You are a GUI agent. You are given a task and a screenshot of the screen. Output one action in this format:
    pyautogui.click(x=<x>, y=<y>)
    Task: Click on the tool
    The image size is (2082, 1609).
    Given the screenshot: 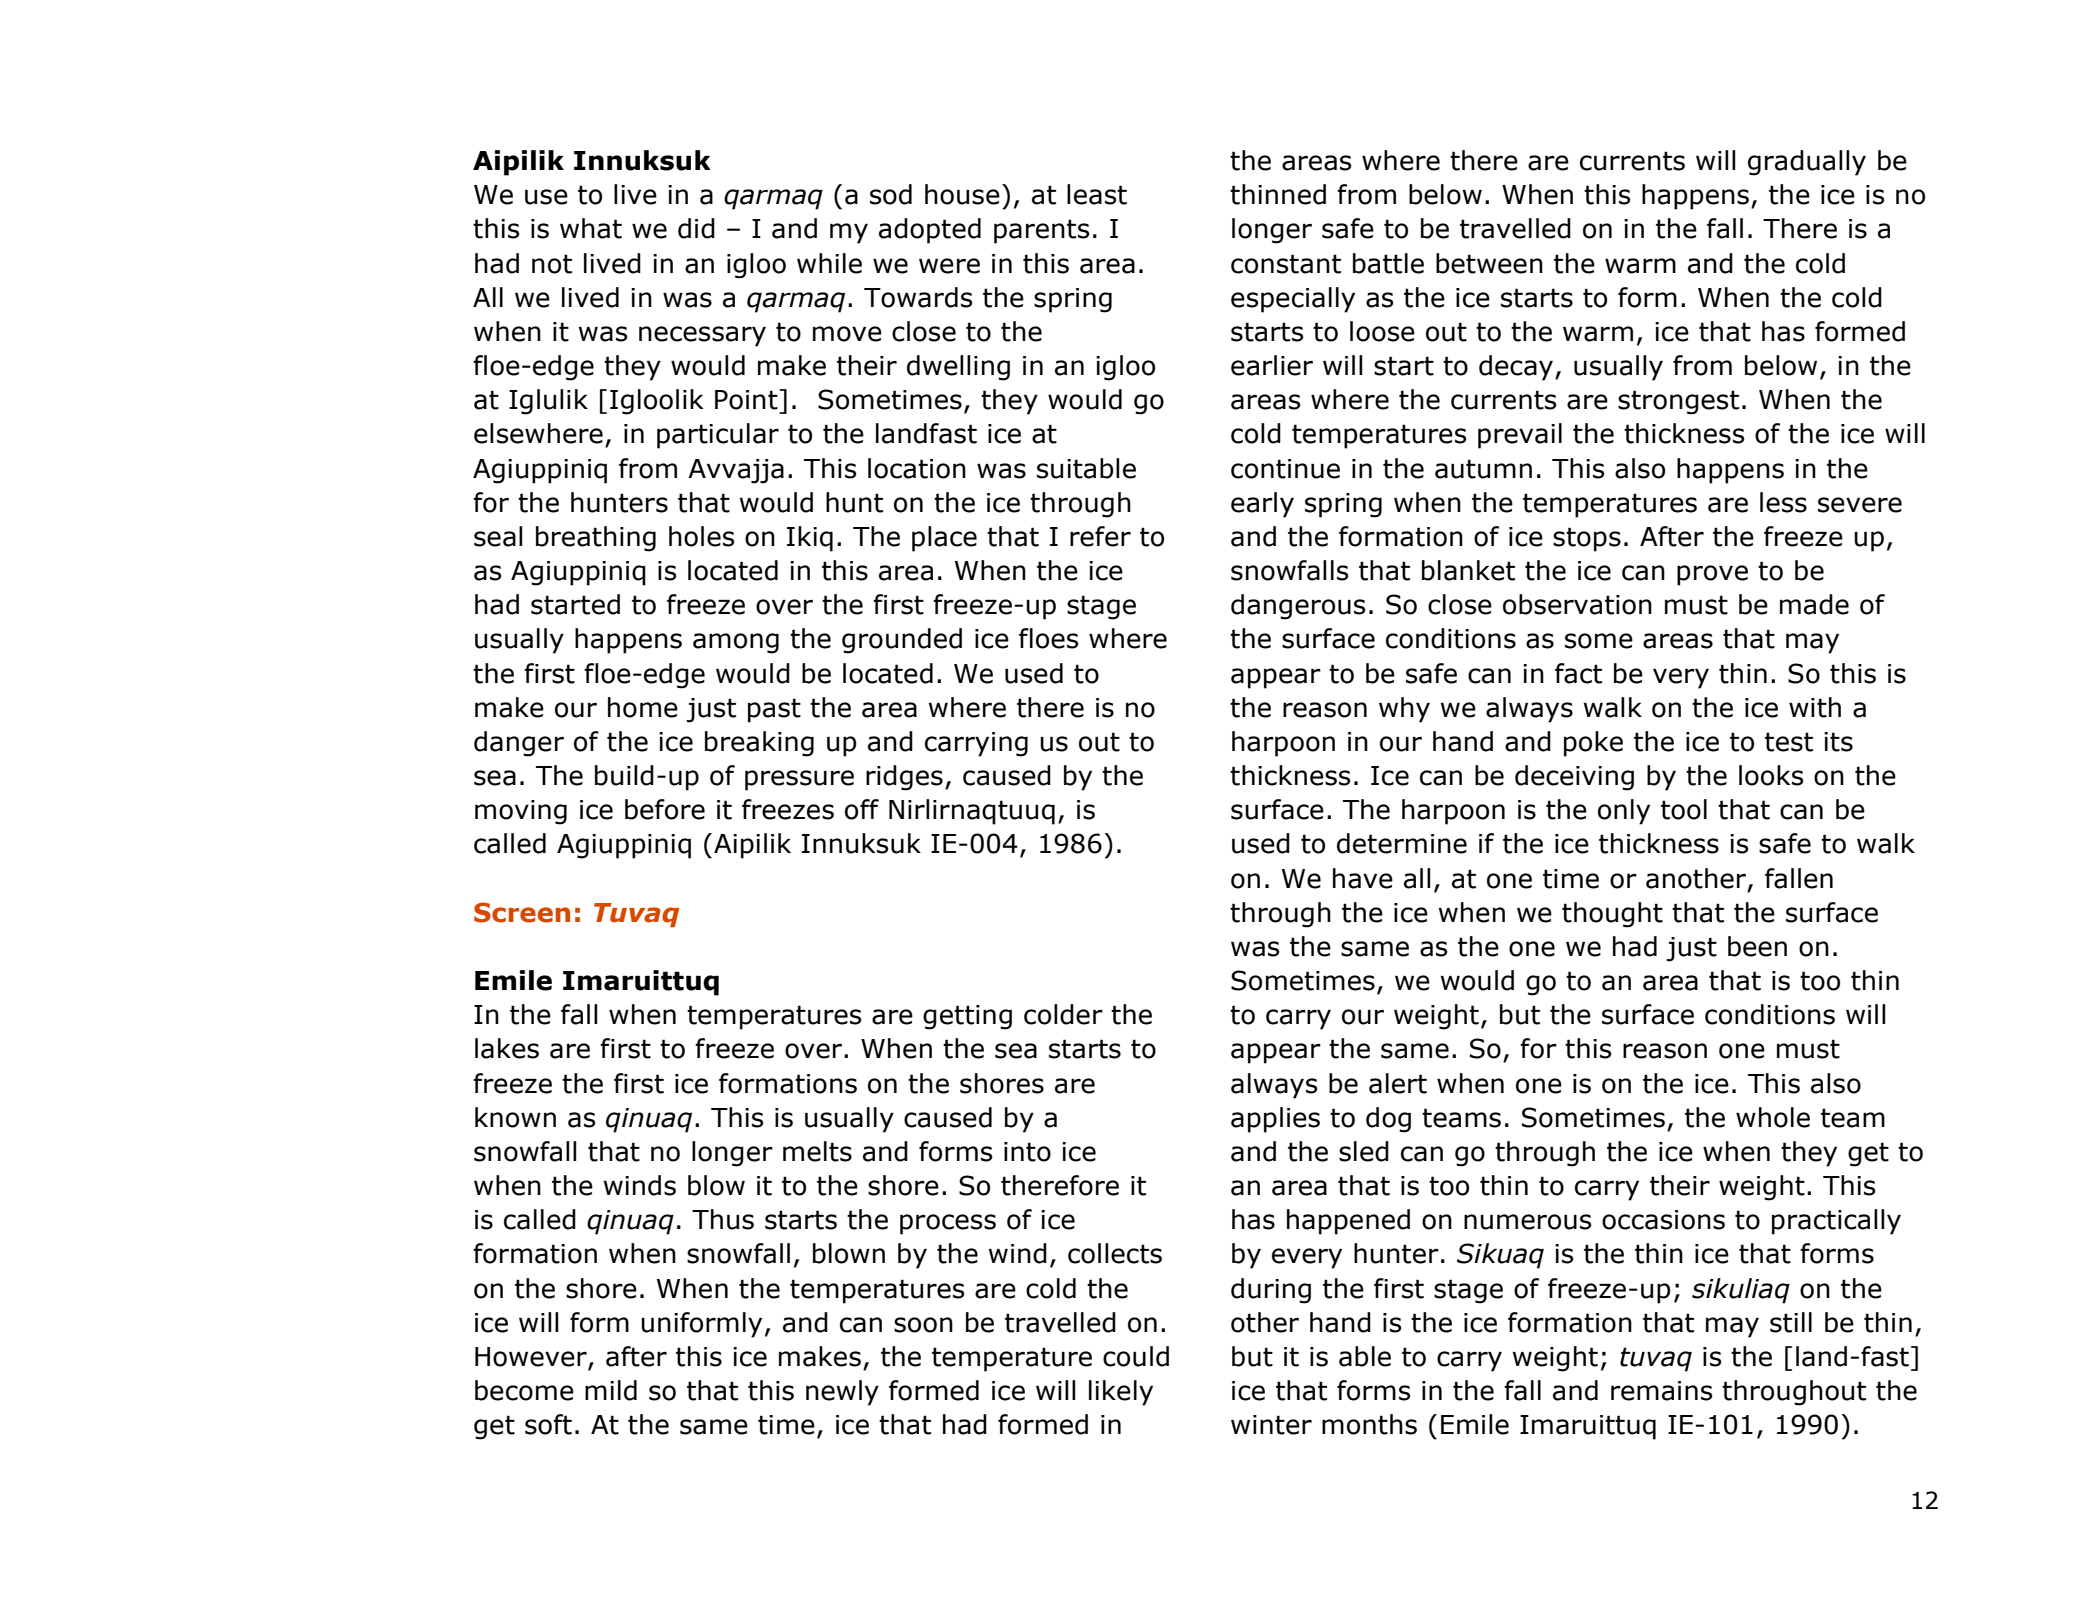 What is the action you would take?
    pyautogui.click(x=1684, y=809)
